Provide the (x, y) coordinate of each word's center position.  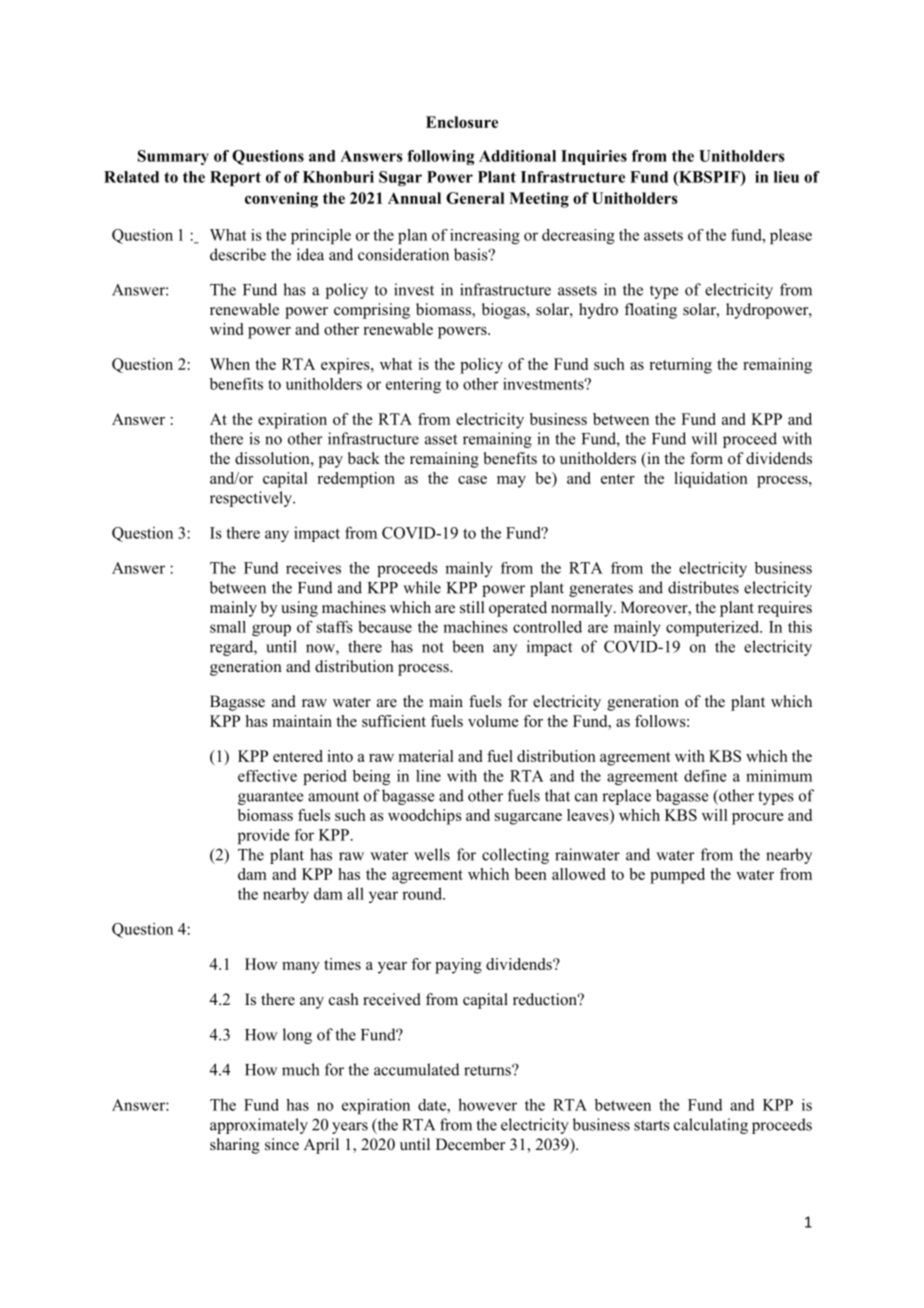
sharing (235, 1146)
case (472, 480)
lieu (786, 177)
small (228, 627)
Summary (173, 157)
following (440, 157)
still (472, 607)
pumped (677, 876)
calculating (711, 1126)
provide (264, 836)
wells (432, 854)
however (487, 1104)
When (230, 364)
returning (681, 366)
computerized (713, 628)
